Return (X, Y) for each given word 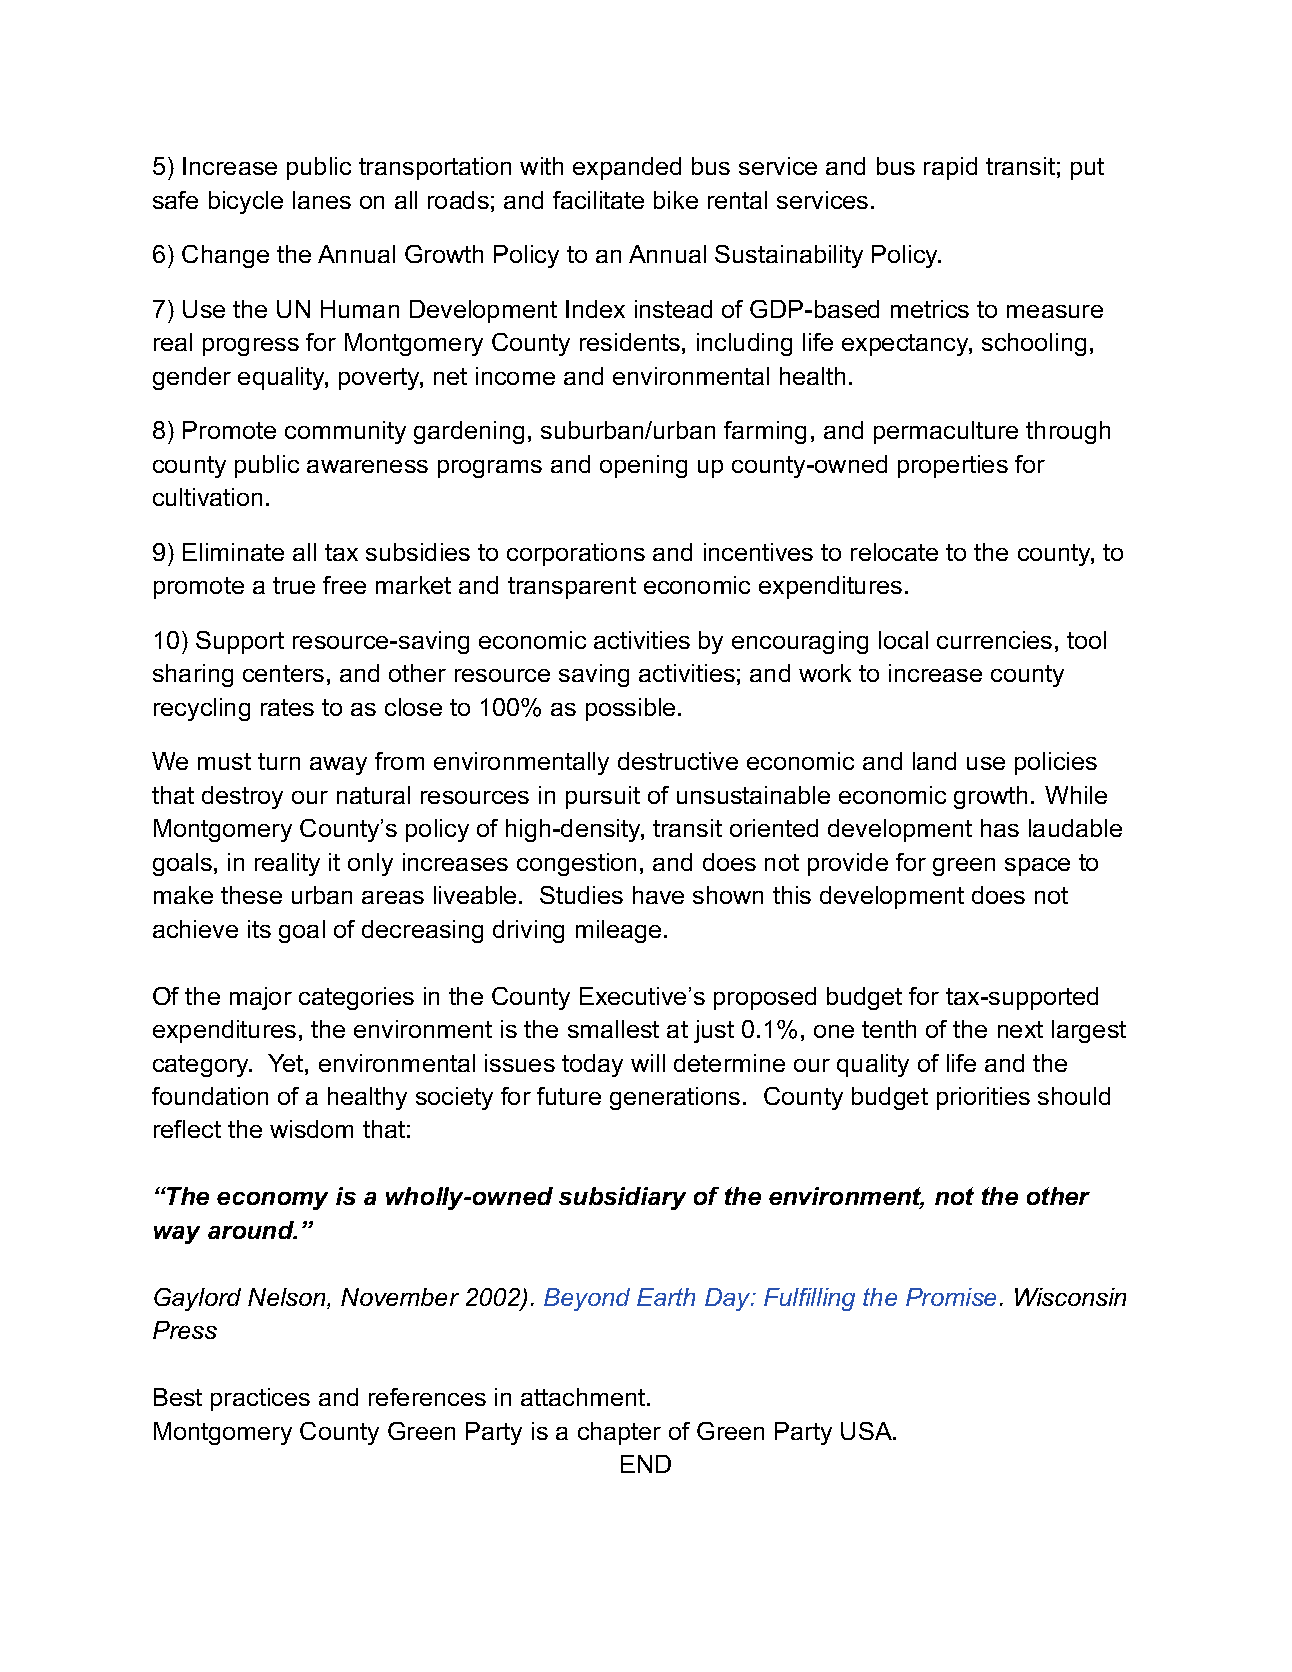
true (294, 585)
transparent (572, 588)
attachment (584, 1397)
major (261, 998)
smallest (613, 1029)
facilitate (598, 200)
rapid (950, 168)
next (1020, 1029)
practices (260, 1399)
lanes (322, 200)
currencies (994, 640)
